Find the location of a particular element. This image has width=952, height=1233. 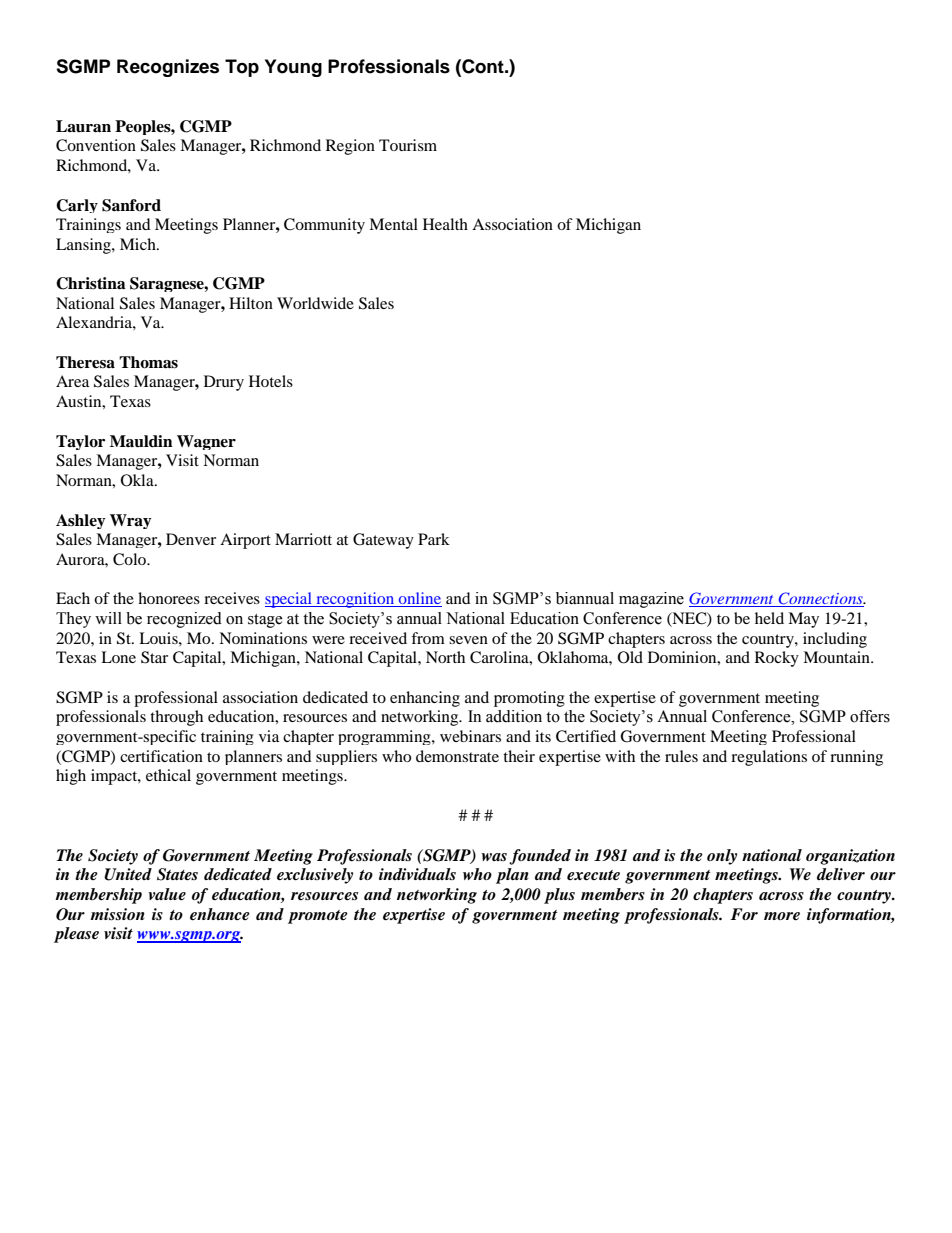

Rocky is located at coordinates (777, 659).
